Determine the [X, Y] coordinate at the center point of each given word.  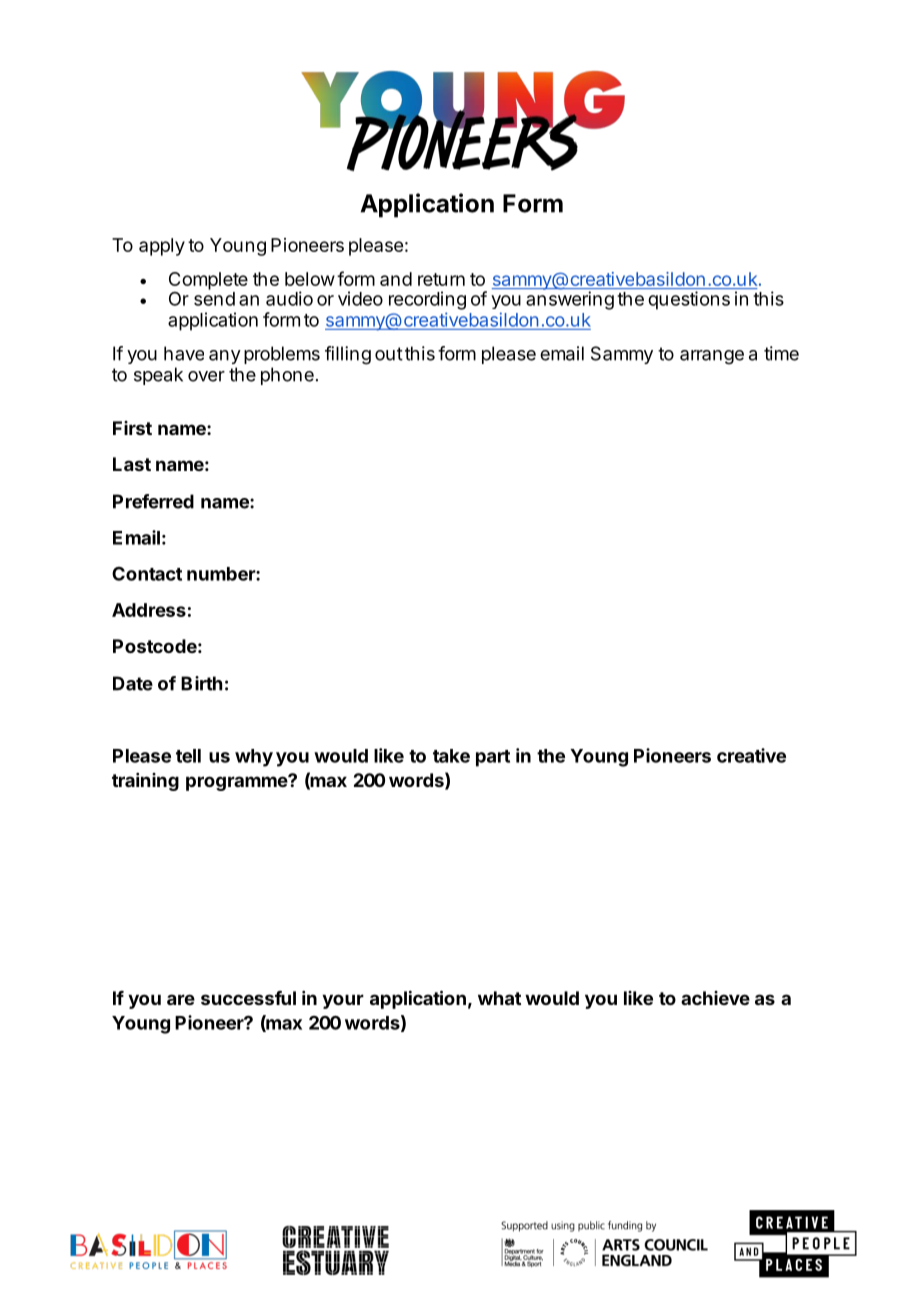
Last [132, 464]
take [451, 756]
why [254, 758]
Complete [208, 281]
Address [149, 610]
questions [689, 300]
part [493, 758]
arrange [712, 357]
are [181, 999]
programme [237, 783]
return [441, 279]
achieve [715, 998]
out [389, 354]
